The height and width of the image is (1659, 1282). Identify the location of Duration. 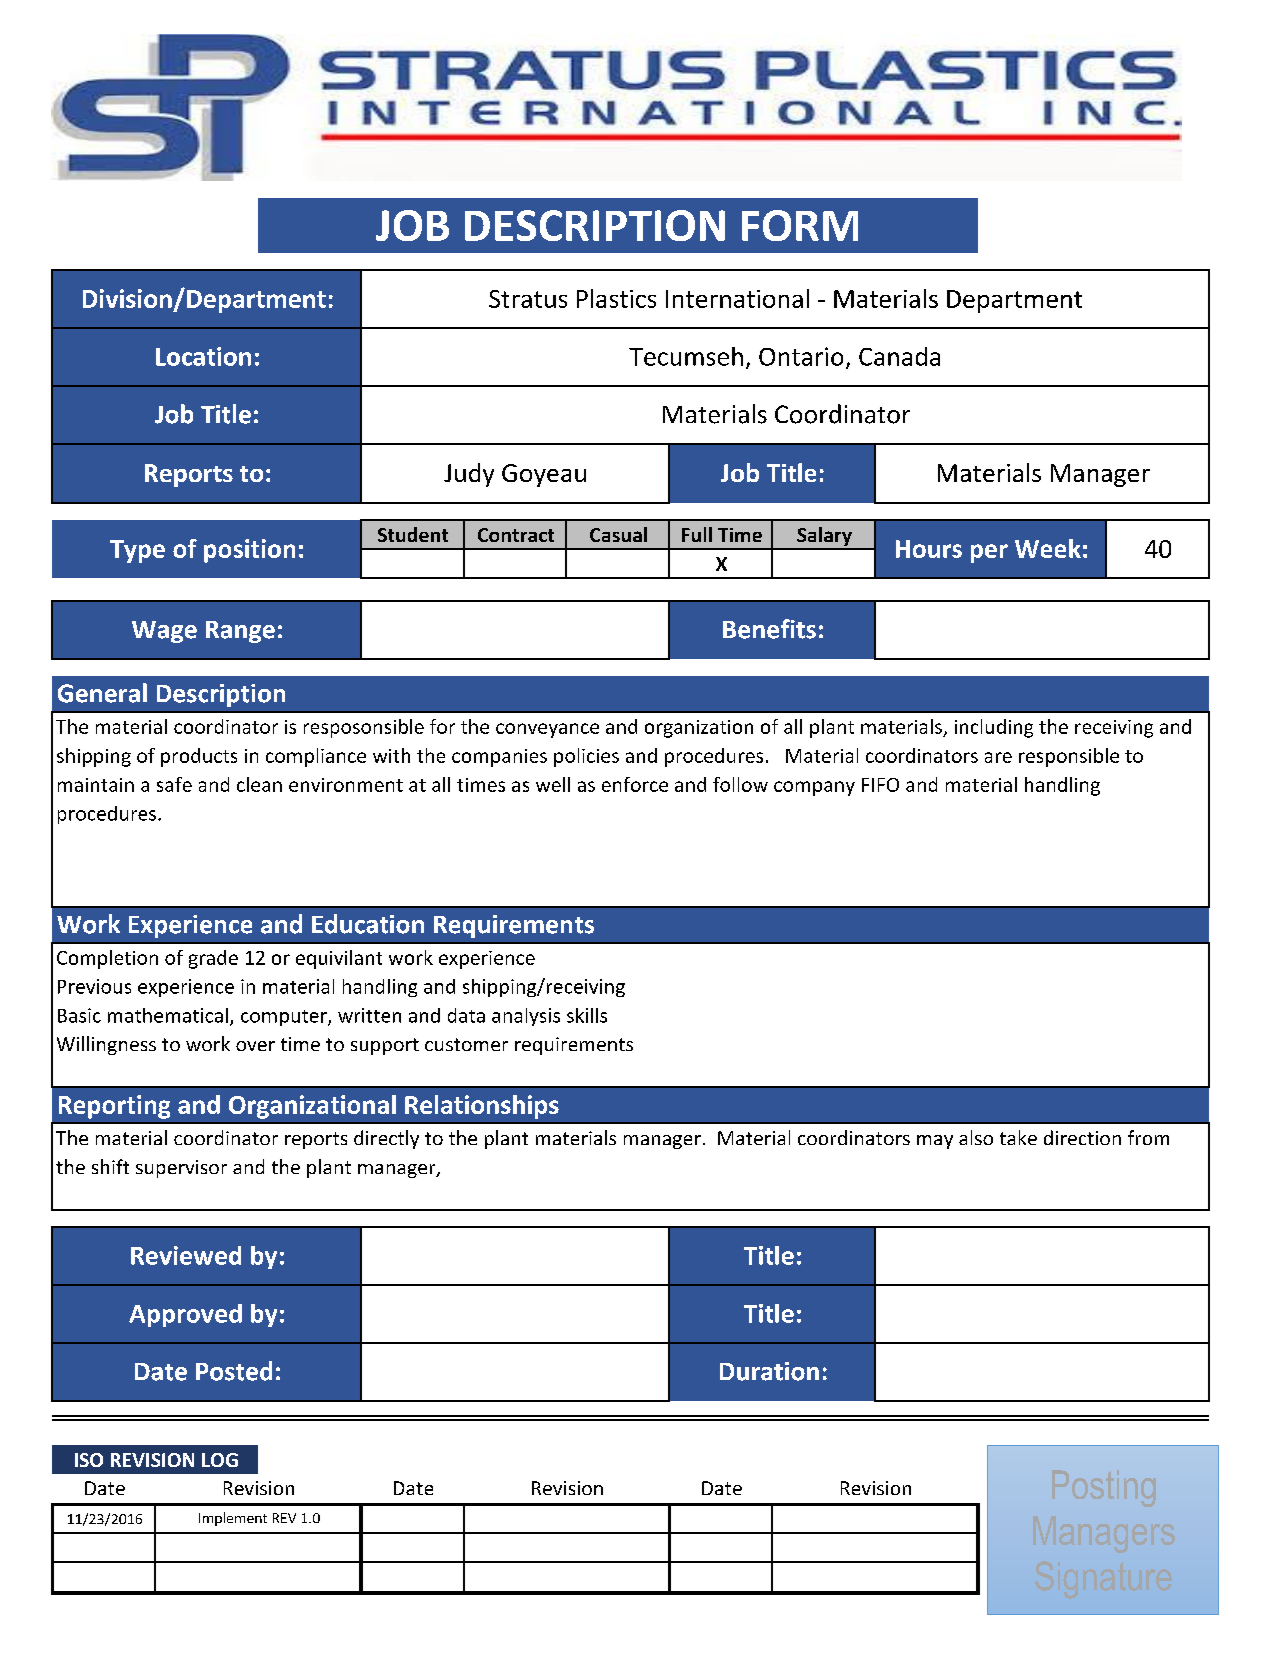
(769, 1371).
